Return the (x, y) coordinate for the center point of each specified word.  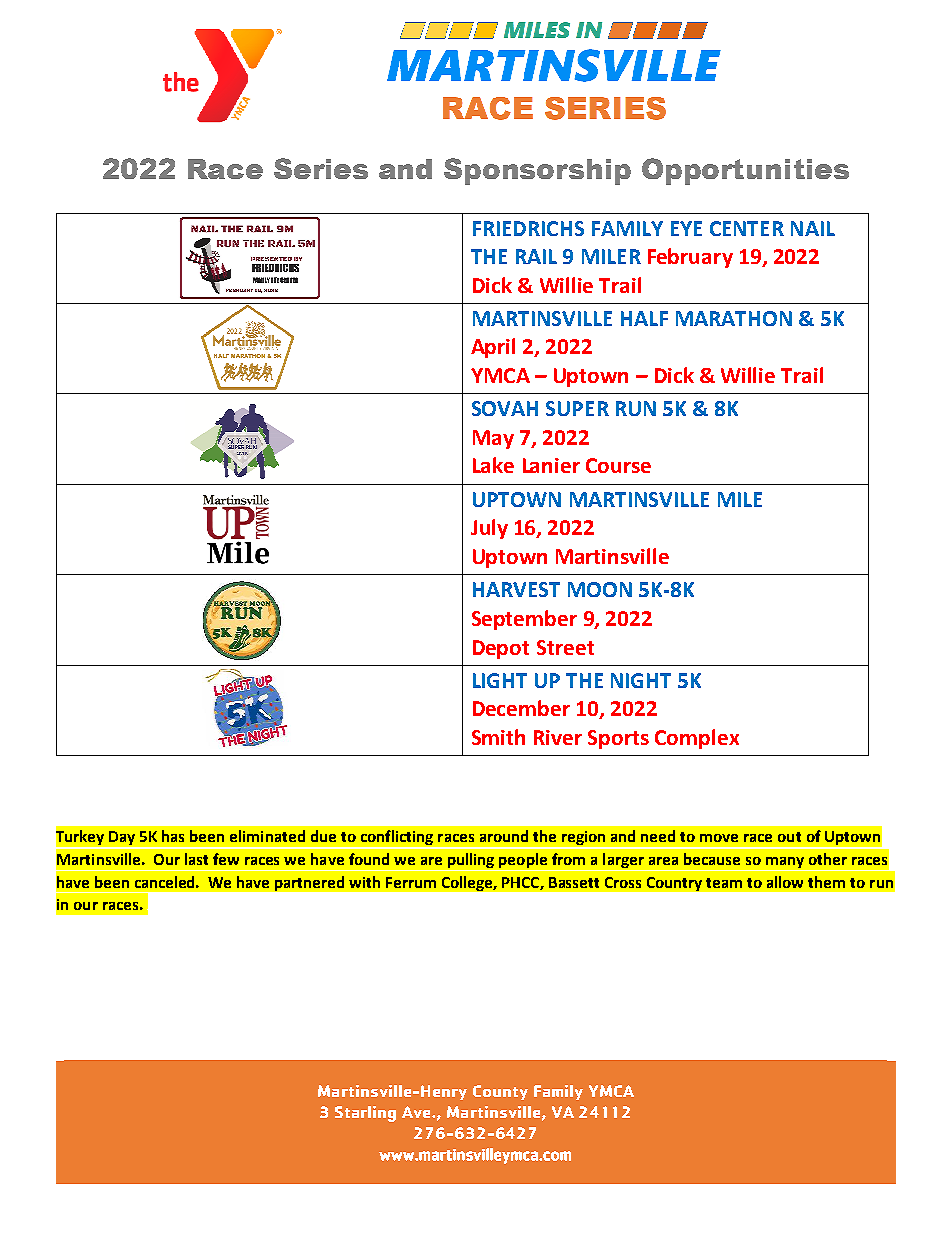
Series (321, 168)
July (489, 529)
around (504, 836)
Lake (493, 465)
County (500, 1092)
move (719, 838)
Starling (365, 1114)
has (173, 836)
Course (618, 465)
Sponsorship (537, 171)
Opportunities (745, 171)
